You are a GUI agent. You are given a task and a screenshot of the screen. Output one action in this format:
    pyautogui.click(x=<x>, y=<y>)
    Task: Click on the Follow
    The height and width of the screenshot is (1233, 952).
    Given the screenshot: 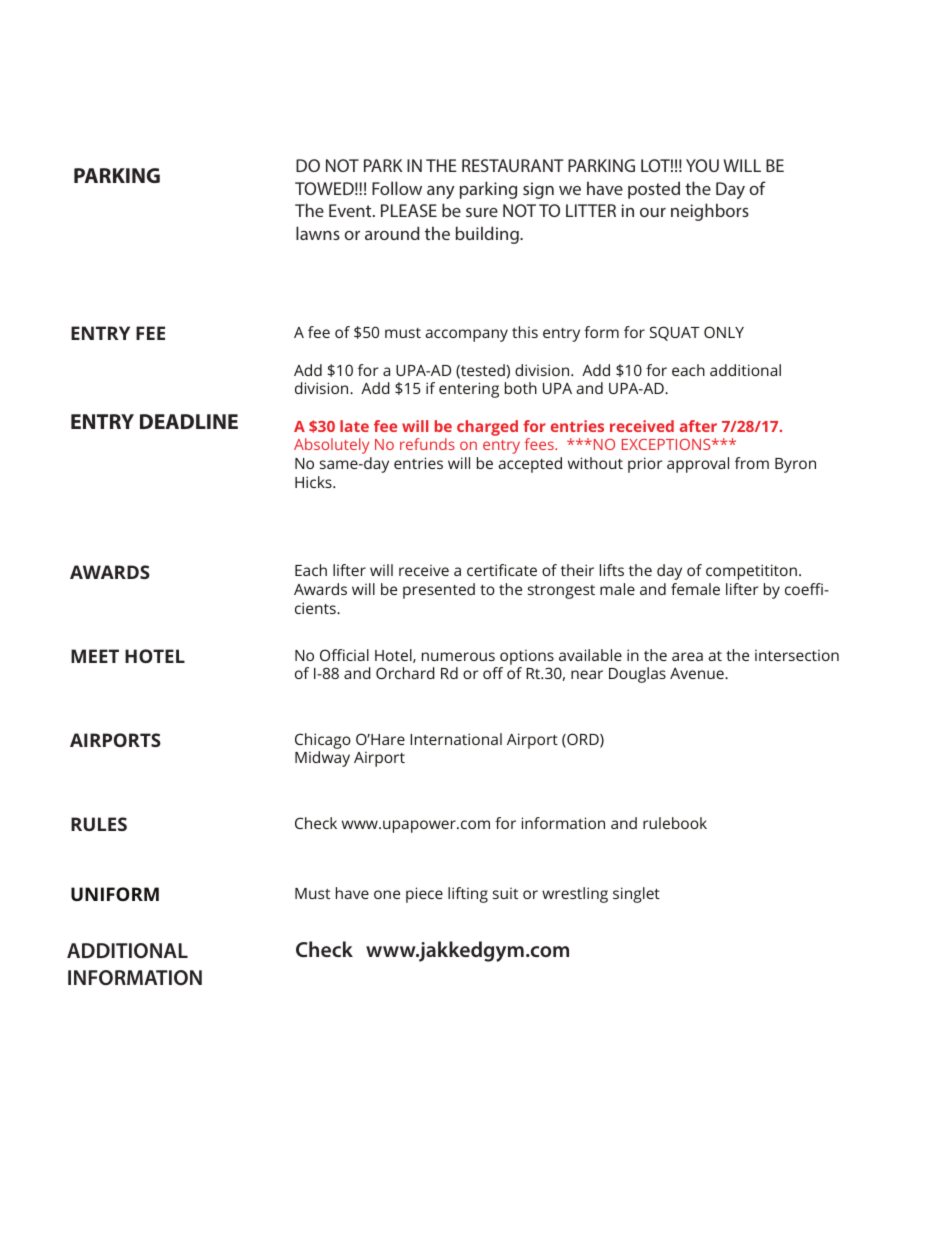 What is the action you would take?
    pyautogui.click(x=397, y=188)
